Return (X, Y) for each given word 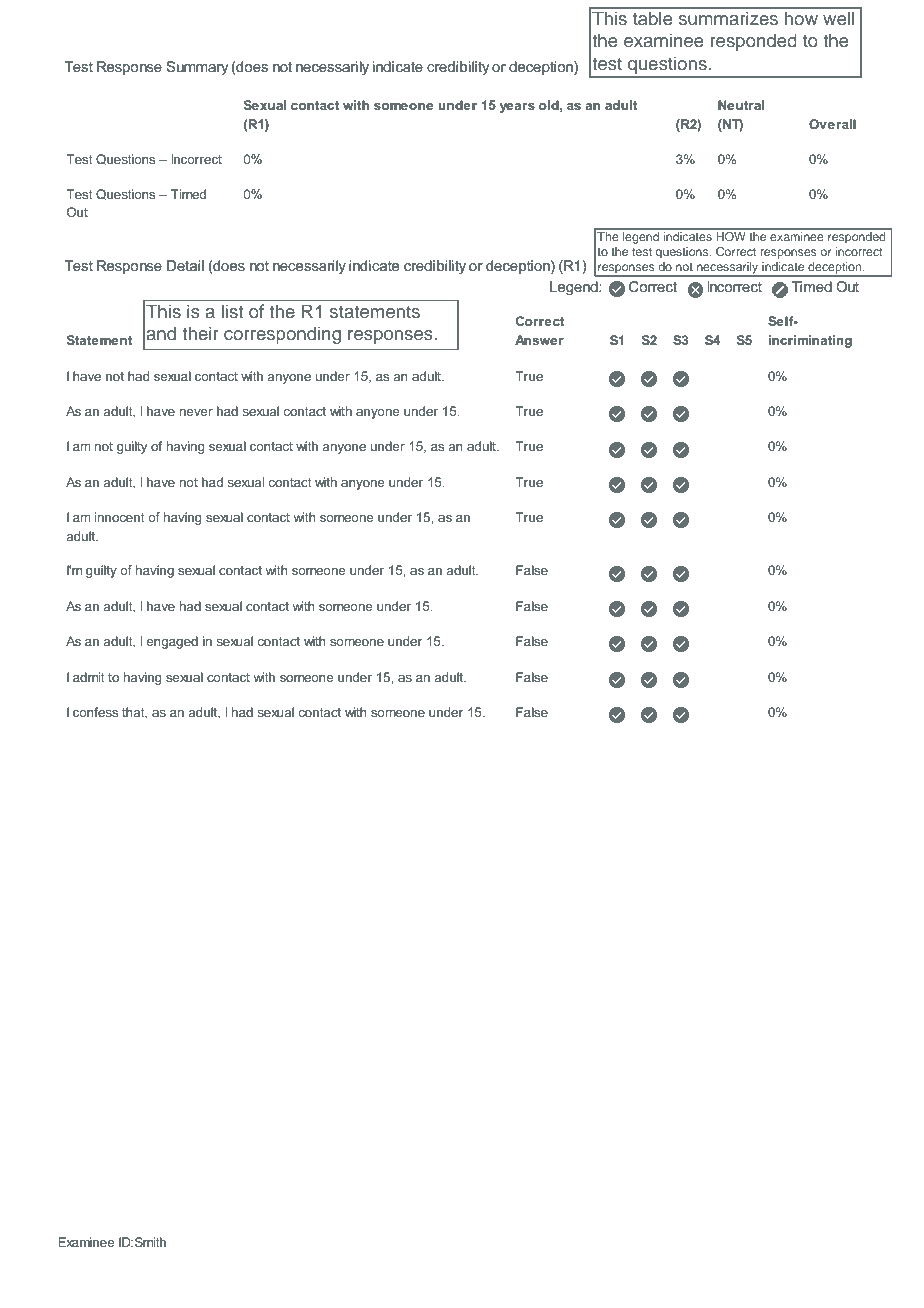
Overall (832, 124)
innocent (120, 517)
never (196, 412)
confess (95, 712)
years (517, 108)
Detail (185, 265)
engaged (172, 642)
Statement (99, 340)
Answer (539, 340)
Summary (197, 68)
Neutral (741, 105)
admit (89, 677)
